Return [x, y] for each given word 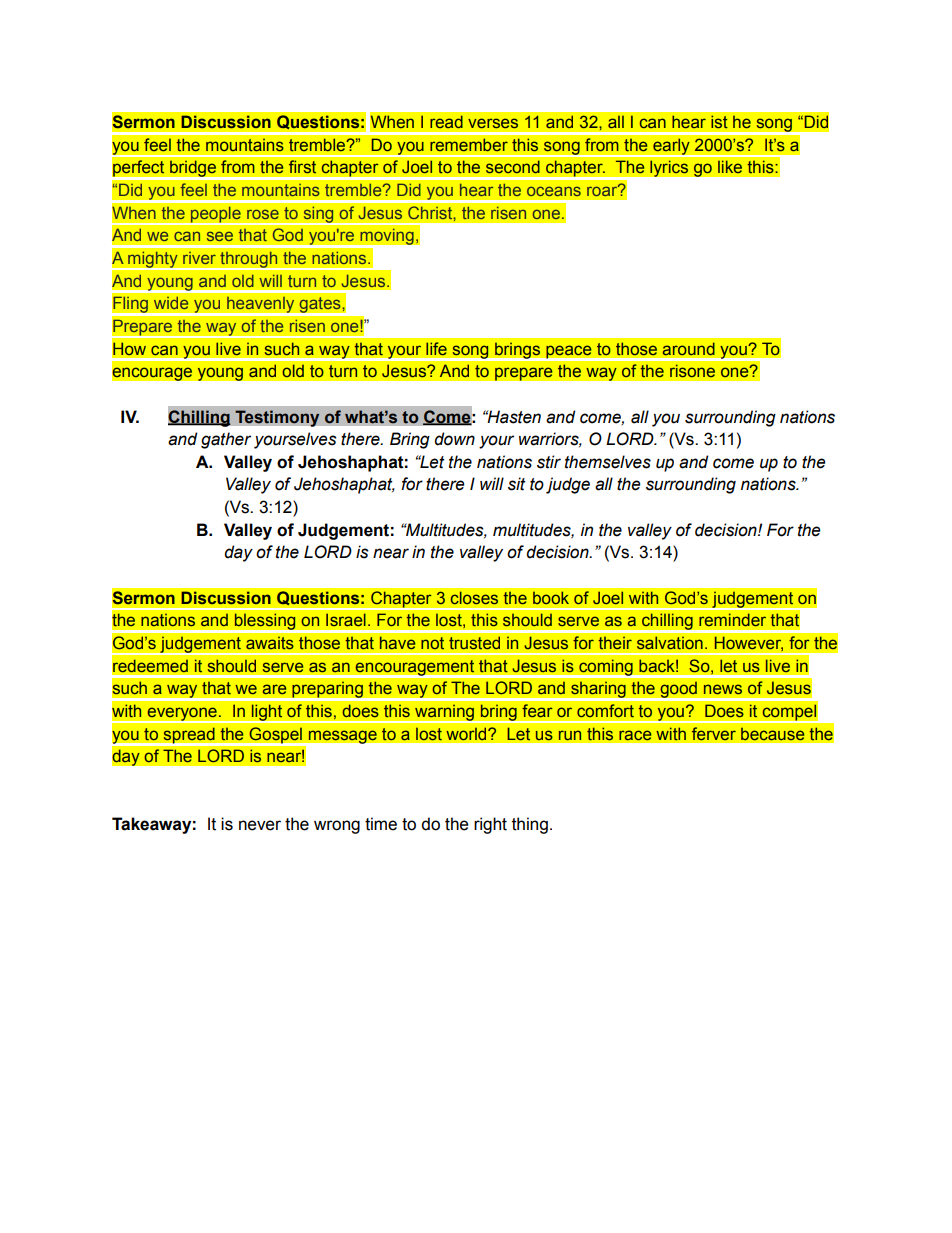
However [748, 644]
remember [469, 144]
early [671, 147]
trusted [474, 643]
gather [226, 440]
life [436, 349]
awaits [270, 643]
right [490, 825]
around [689, 348]
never [260, 825]
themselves [608, 462]
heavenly [261, 304]
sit [516, 484]
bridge [193, 169]
